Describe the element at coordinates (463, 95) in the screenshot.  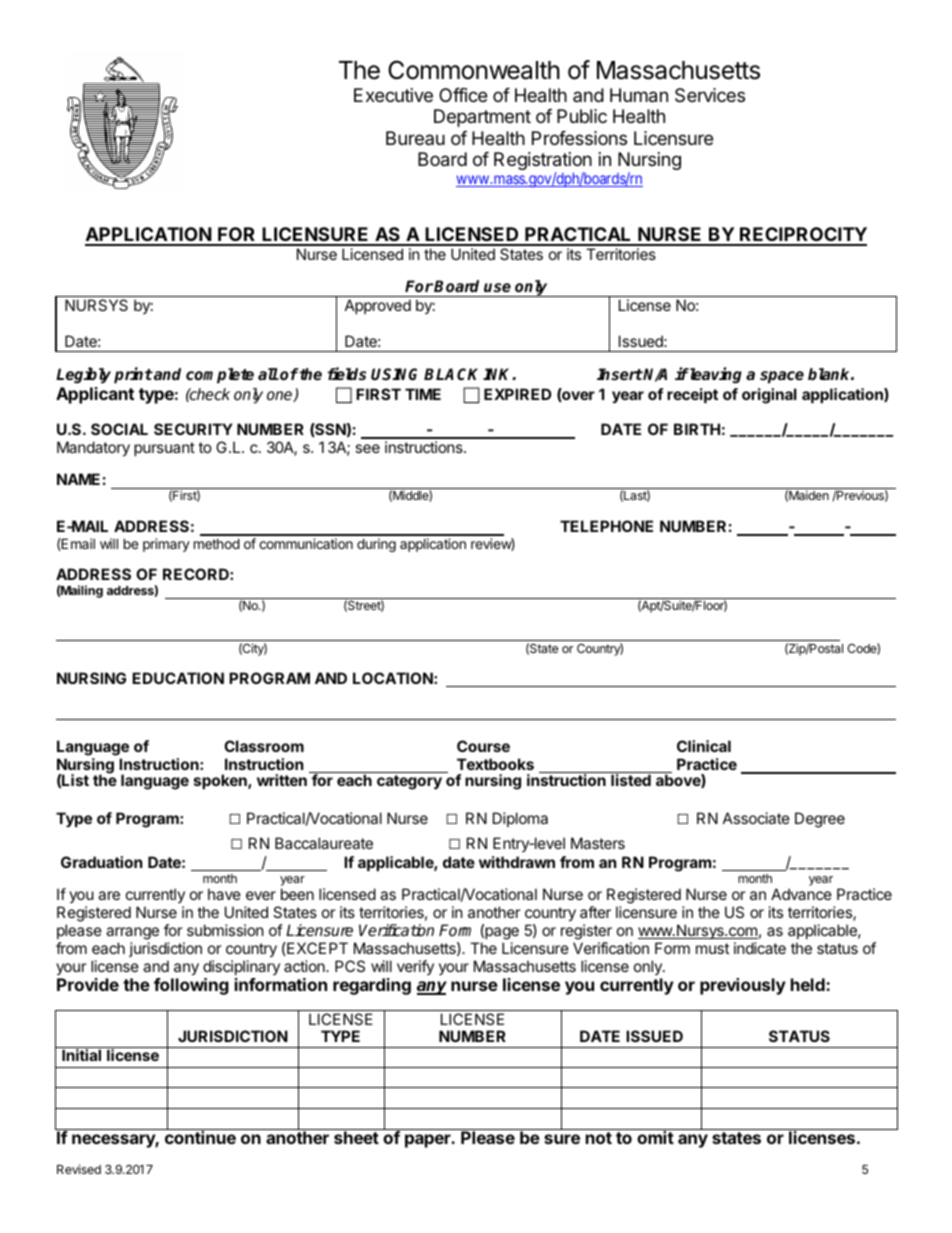
I see `Office` at that location.
